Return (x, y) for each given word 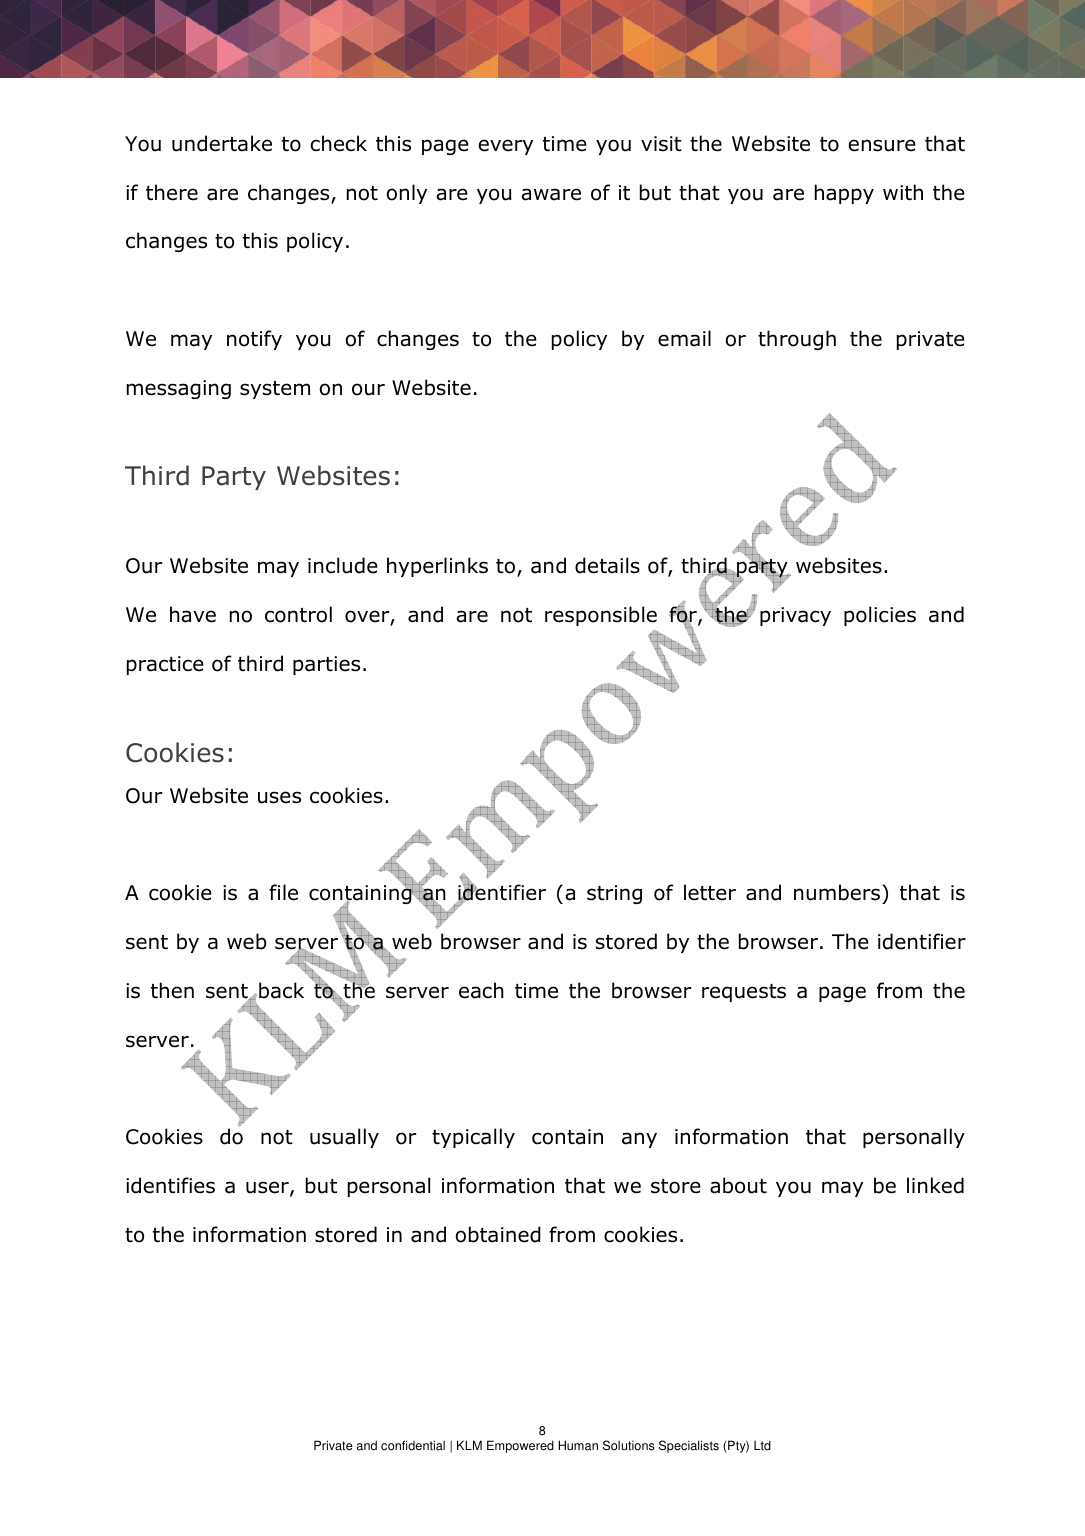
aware (551, 194)
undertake (222, 143)
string (614, 894)
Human (578, 1445)
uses (279, 797)
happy (844, 194)
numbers (837, 892)
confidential (413, 1445)
